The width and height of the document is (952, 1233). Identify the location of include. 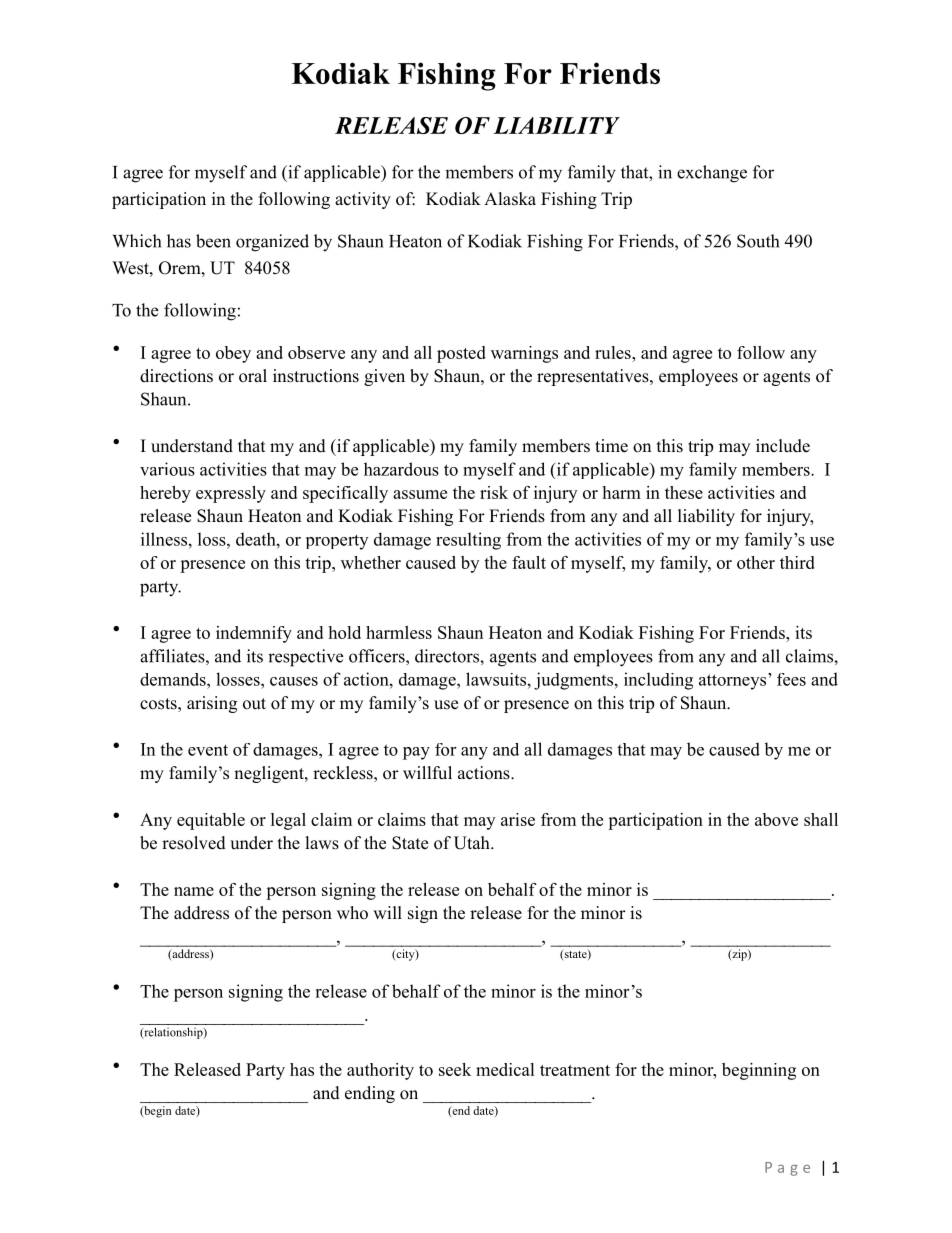
(783, 446).
